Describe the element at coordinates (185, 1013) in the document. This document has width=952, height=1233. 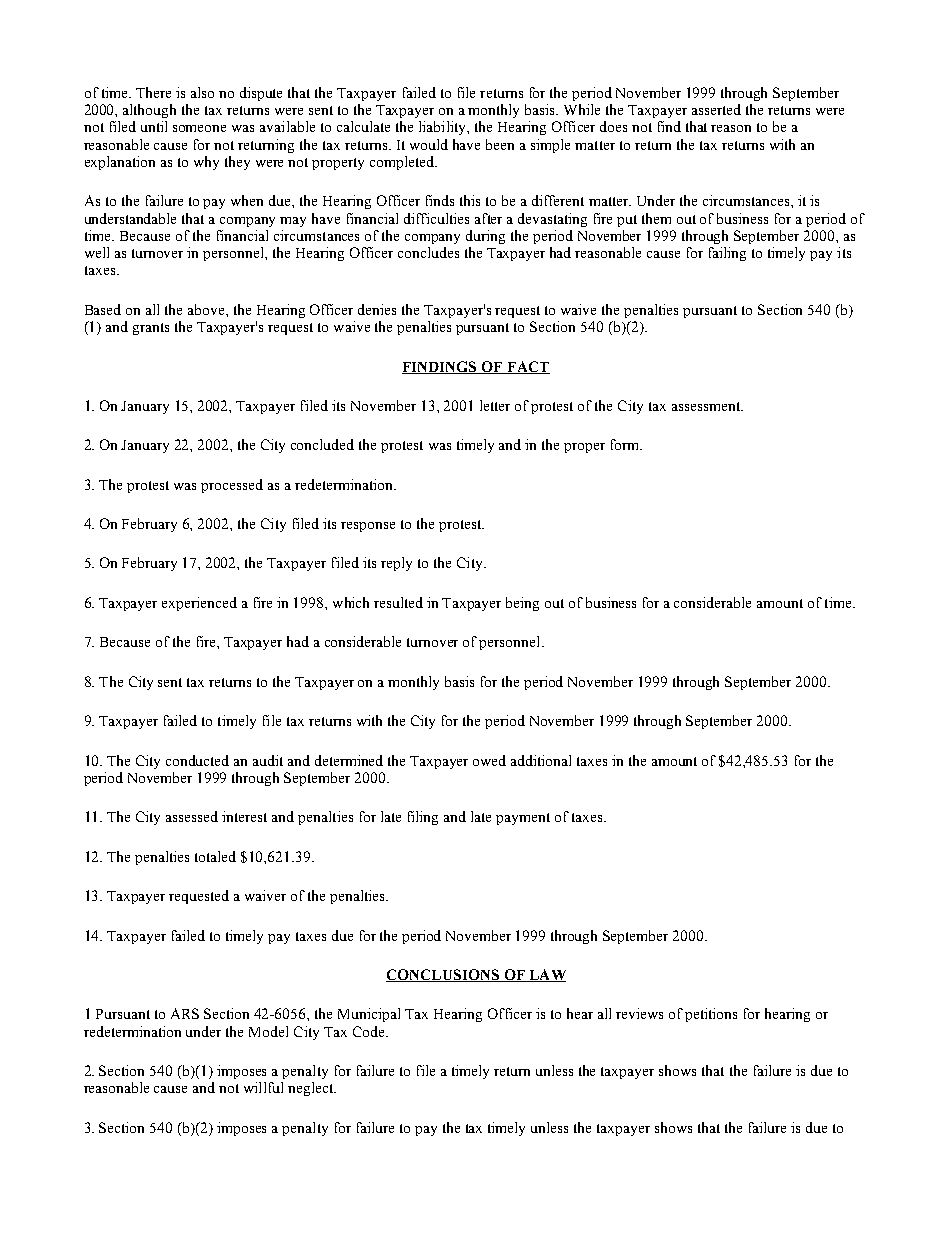
I see `ARS` at that location.
